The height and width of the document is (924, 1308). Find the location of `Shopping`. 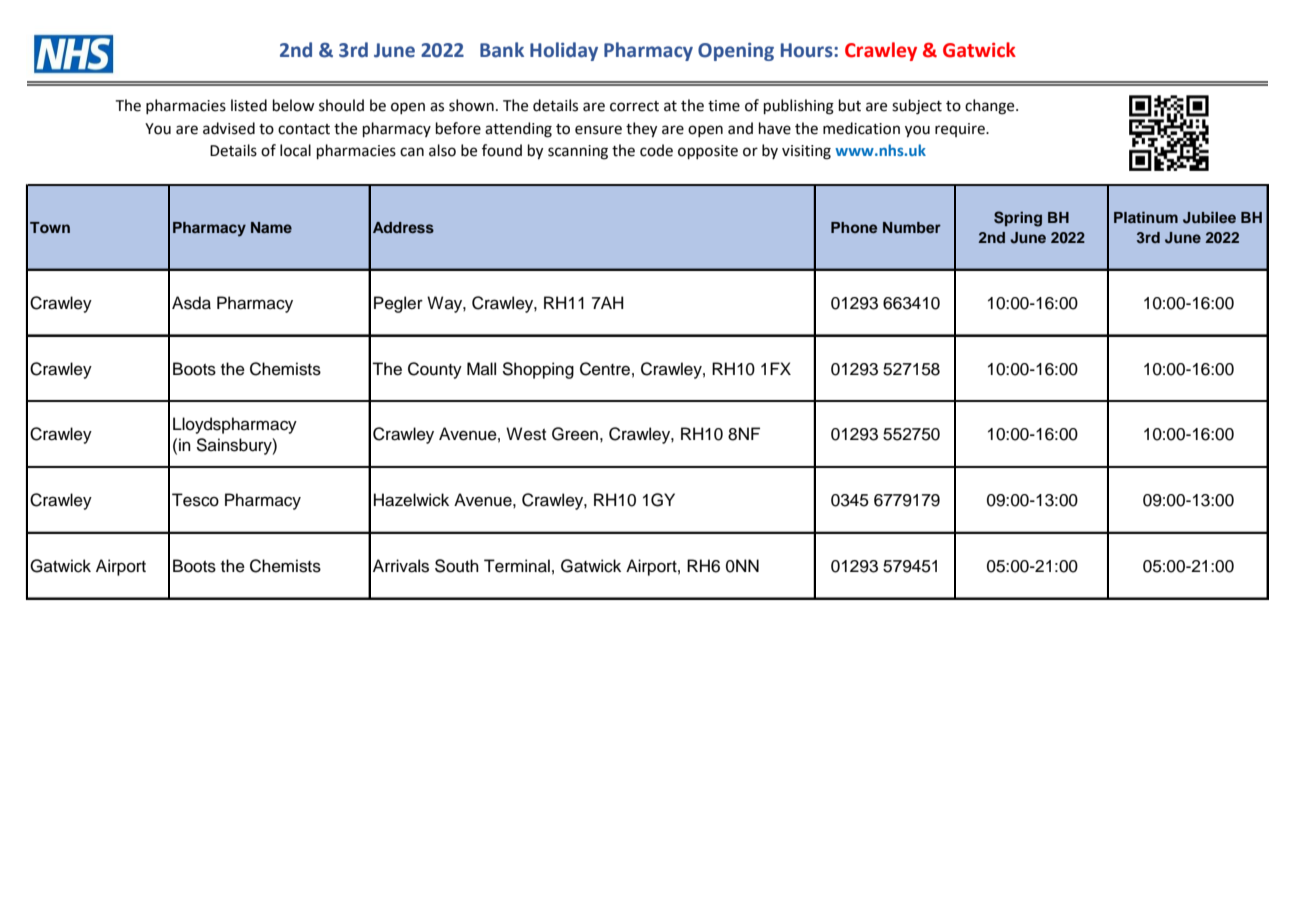

Shopping is located at coordinates (538, 370).
